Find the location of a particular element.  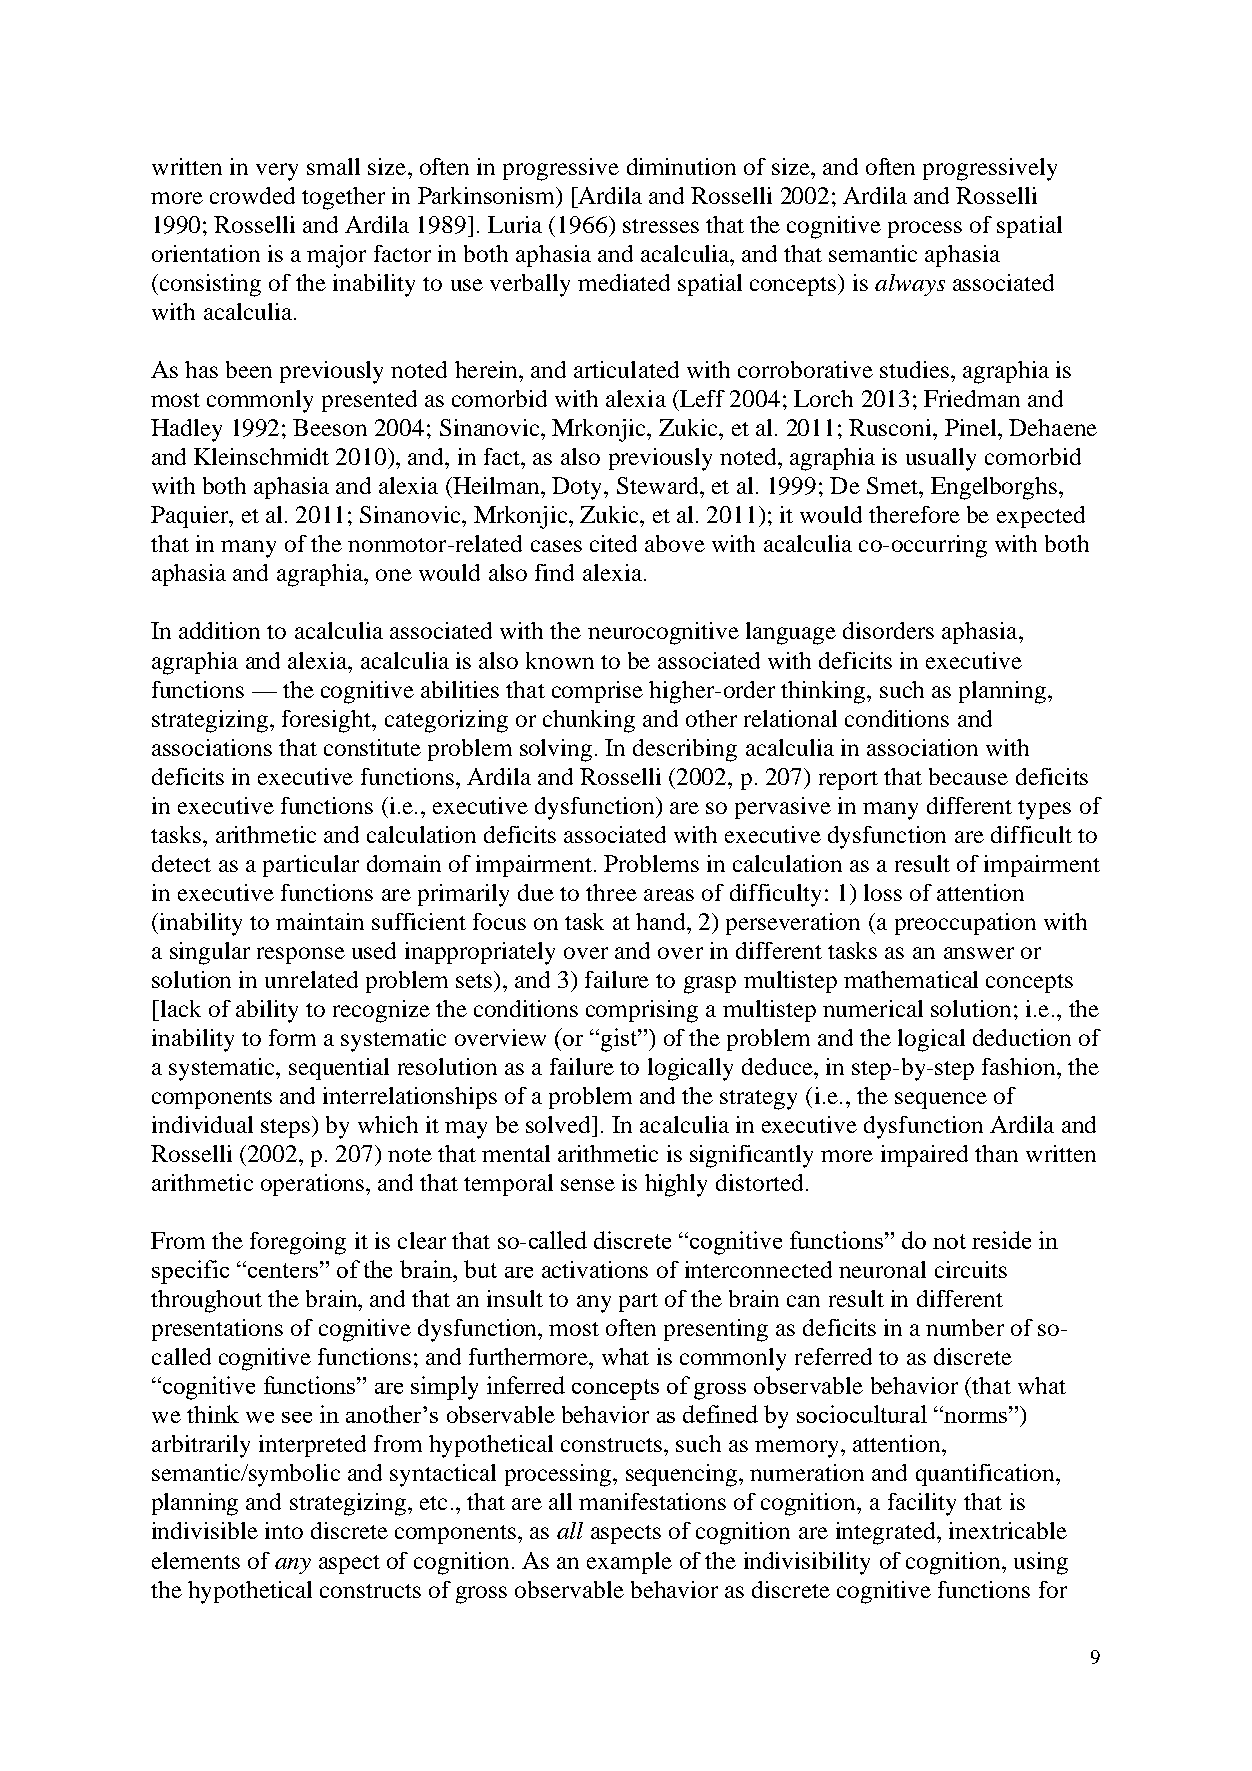

activations is located at coordinates (595, 1269).
